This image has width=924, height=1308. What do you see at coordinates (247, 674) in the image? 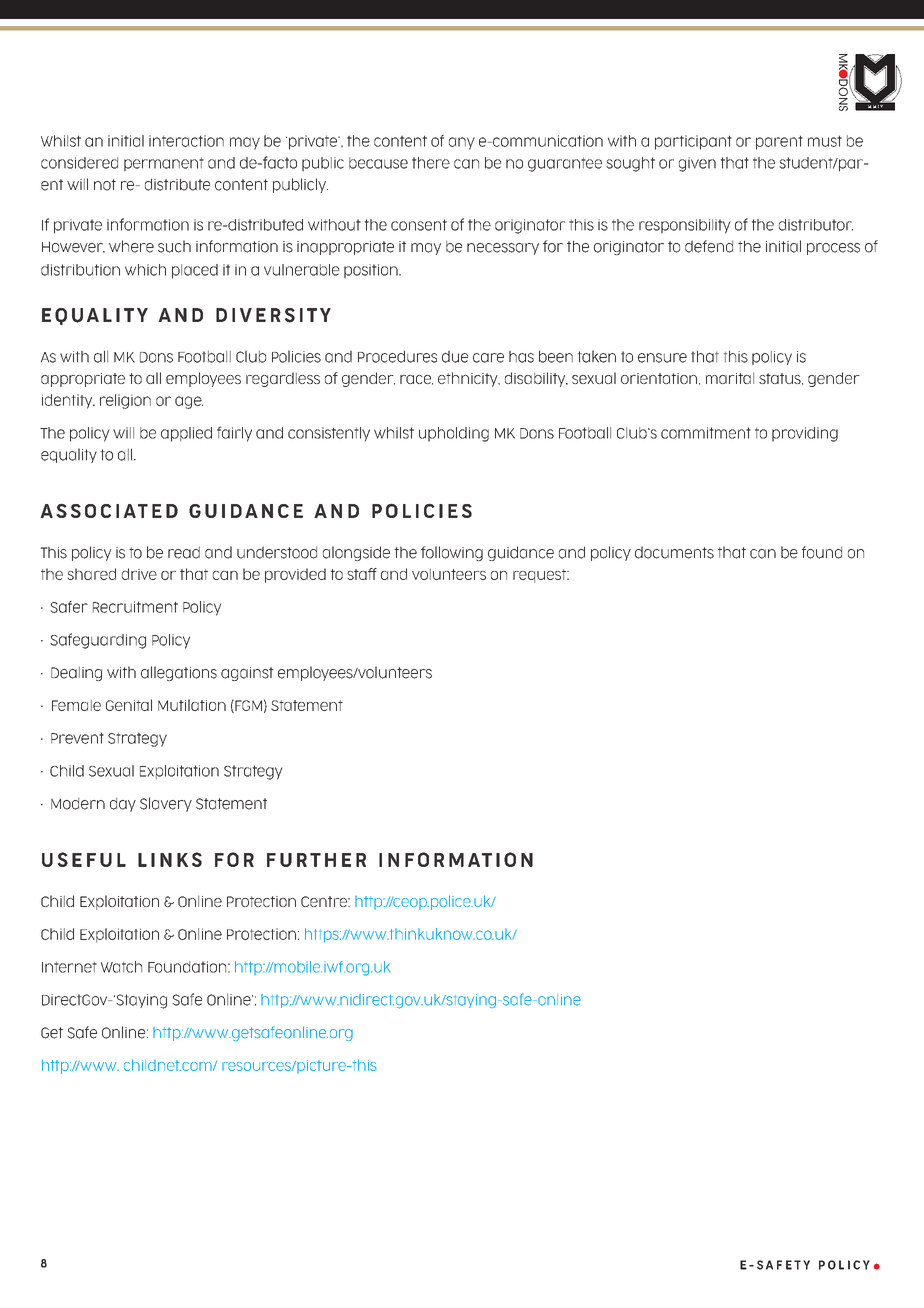
I see `against` at bounding box center [247, 674].
